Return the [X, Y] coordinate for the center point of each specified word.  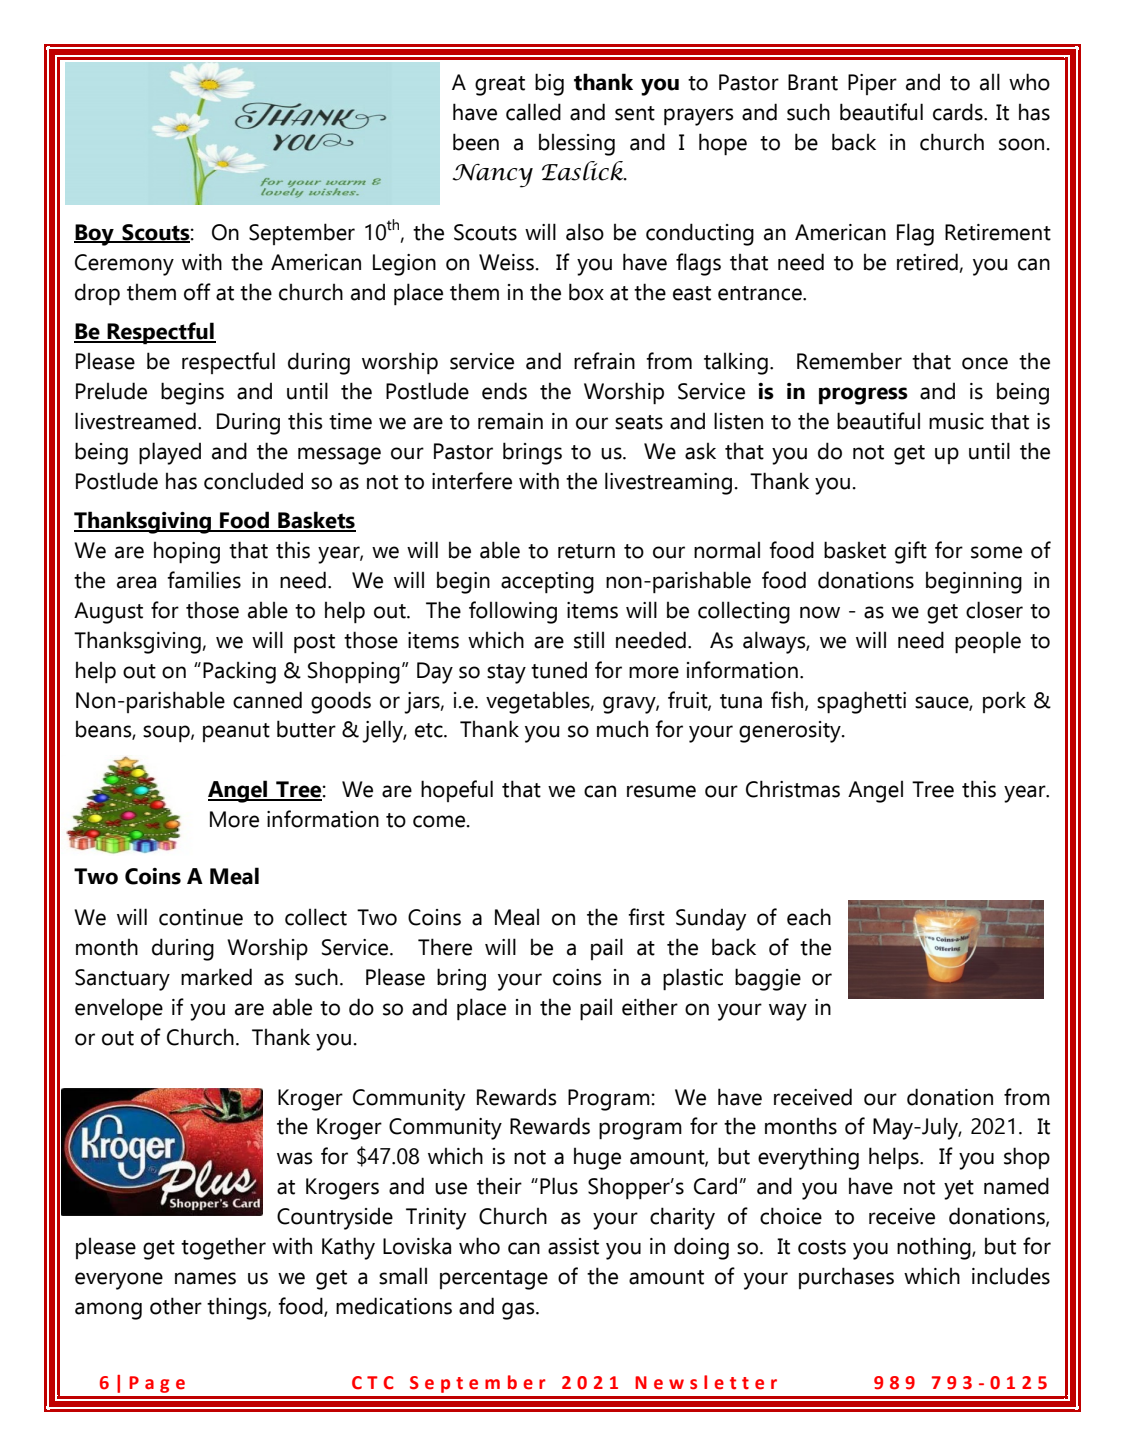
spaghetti [861, 702]
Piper [872, 84]
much [622, 729]
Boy [95, 235]
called [533, 112]
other [176, 1306]
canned [267, 700]
